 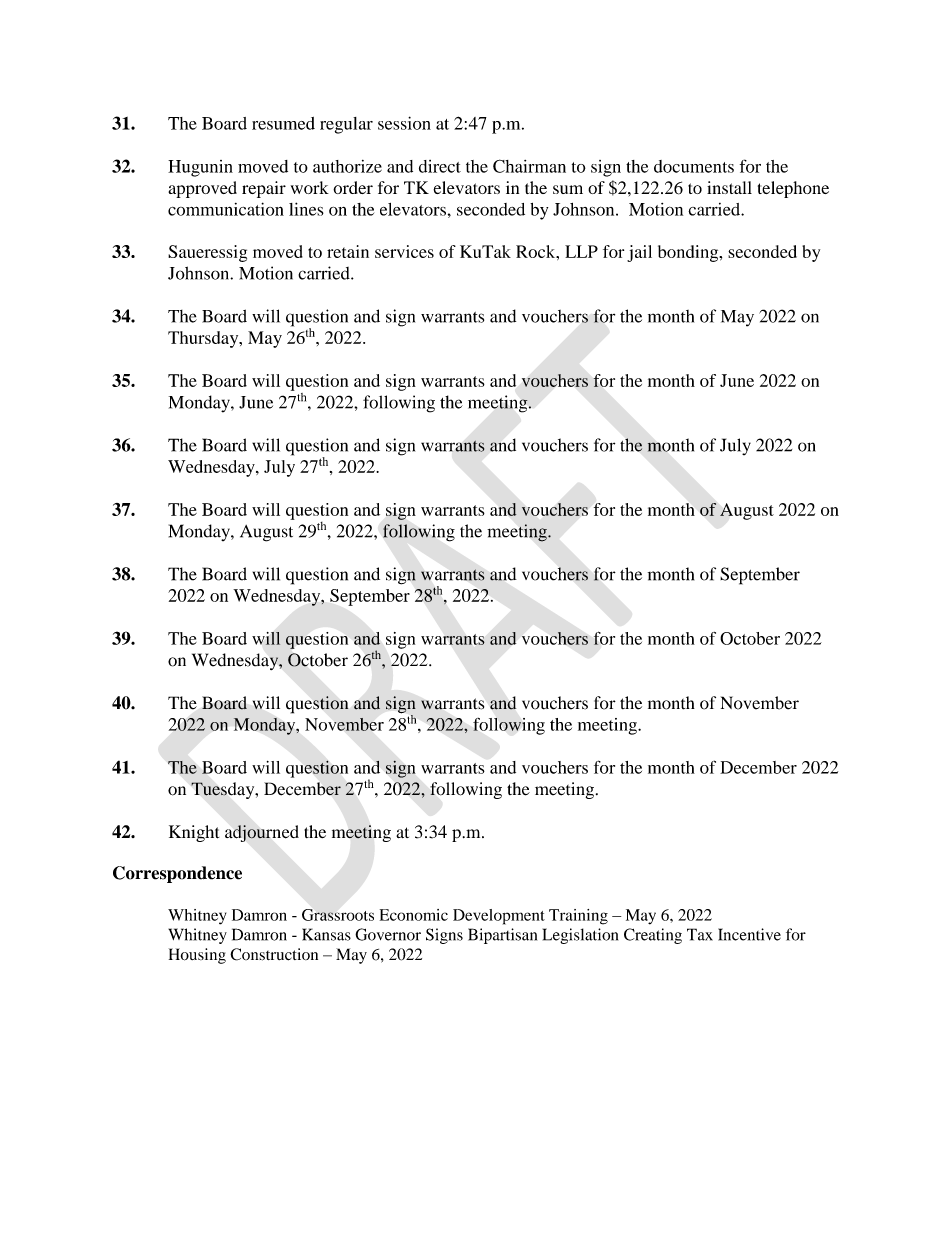 What do you see at coordinates (283, 123) in the image?
I see `resumed` at bounding box center [283, 123].
